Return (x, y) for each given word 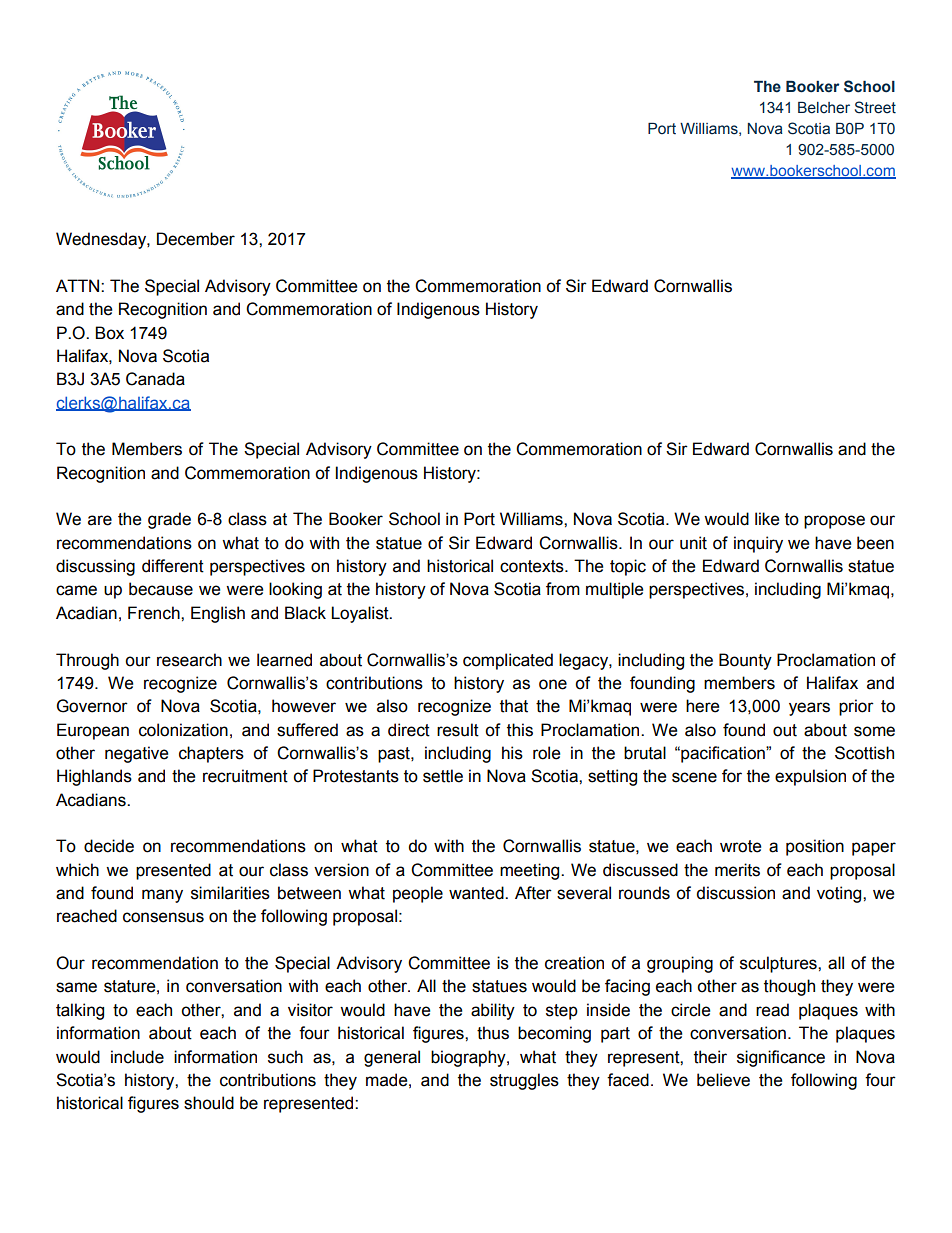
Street (875, 107)
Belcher (824, 108)
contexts (533, 566)
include (137, 1057)
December (196, 239)
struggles (524, 1081)
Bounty (745, 661)
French (155, 613)
